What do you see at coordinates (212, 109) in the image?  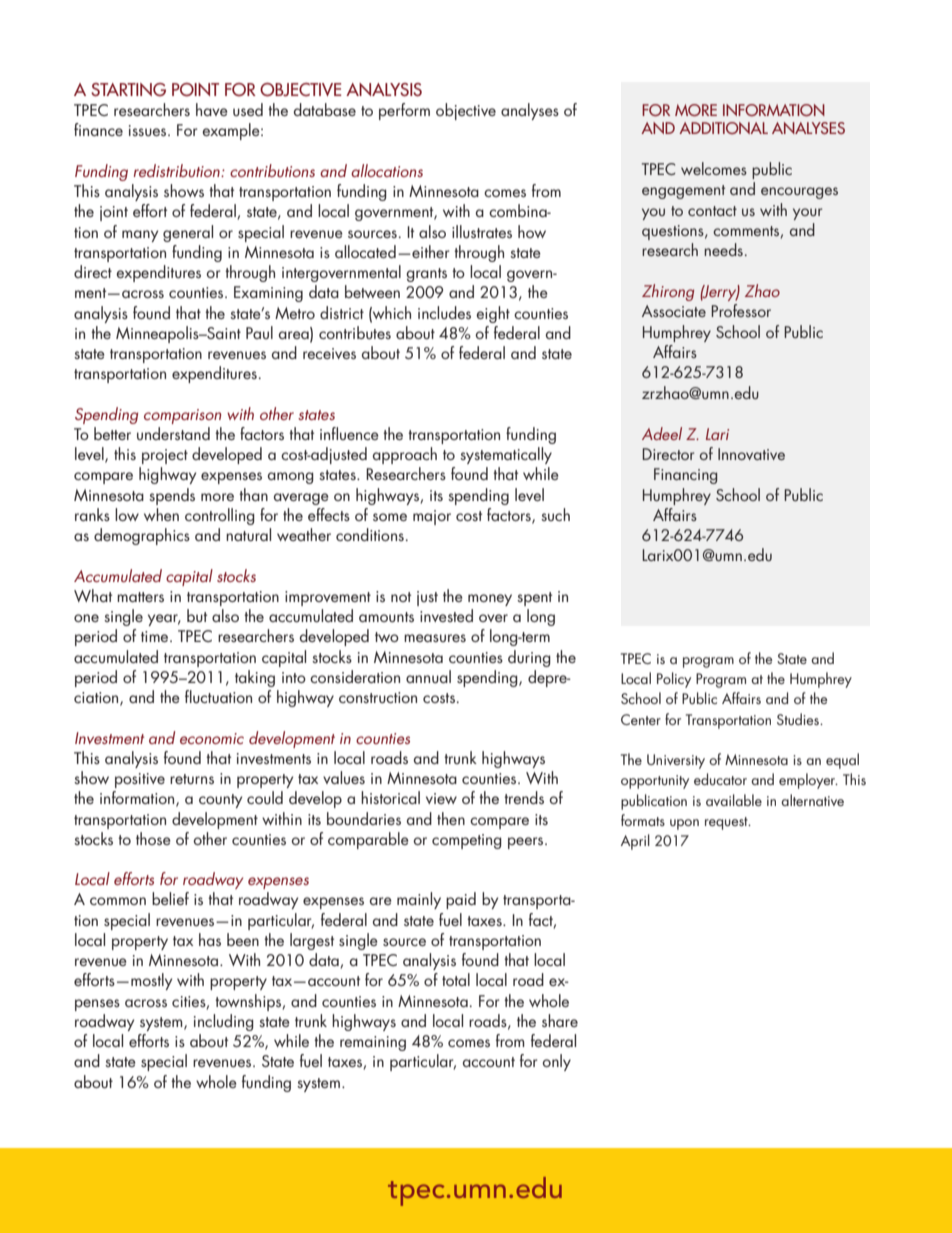 I see `have` at bounding box center [212, 109].
